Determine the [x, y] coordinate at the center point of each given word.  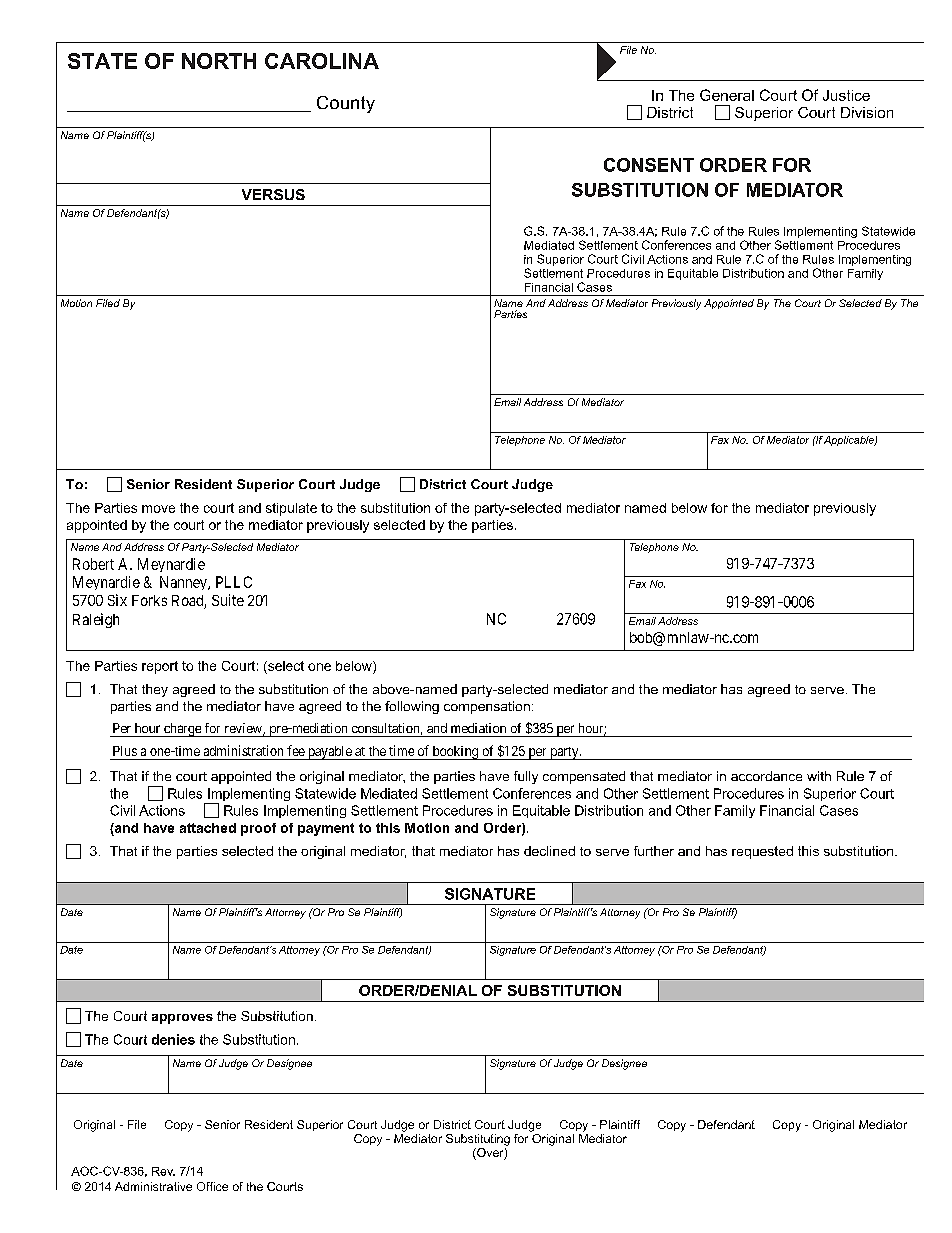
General [727, 95]
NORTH [219, 61]
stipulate [291, 509]
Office [212, 1186]
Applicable [850, 441]
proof [258, 829]
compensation [487, 707]
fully [526, 777]
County [346, 104]
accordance [766, 776]
